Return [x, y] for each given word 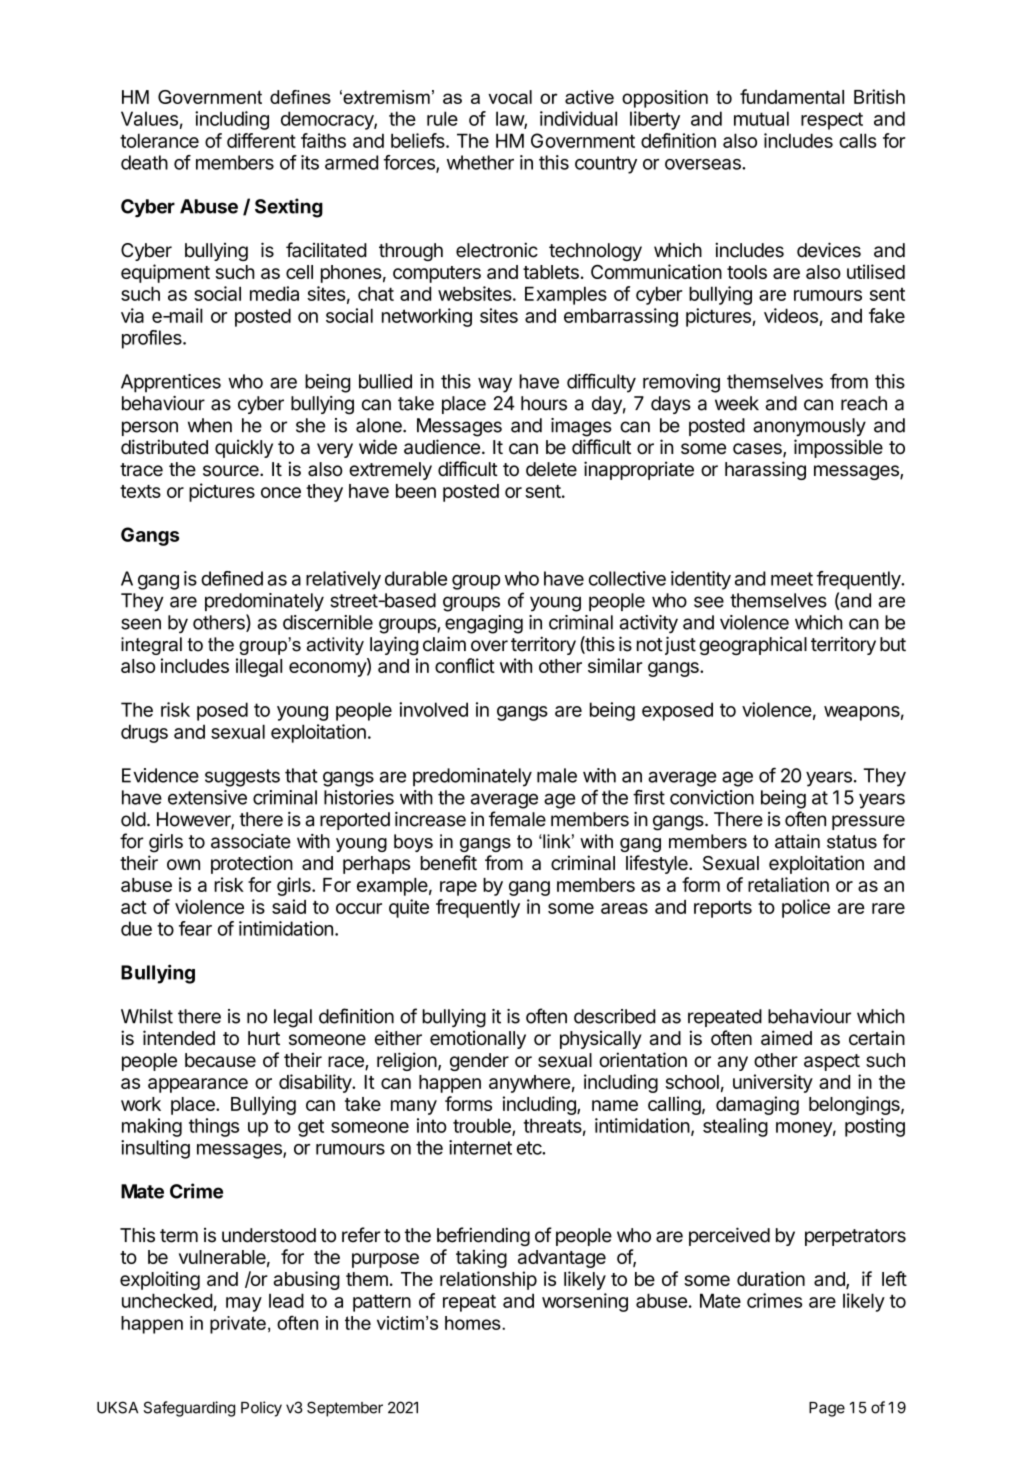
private [238, 1325]
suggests [242, 778]
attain [797, 841]
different [261, 140]
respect [832, 121]
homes [474, 1323]
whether [480, 162]
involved [433, 709]
